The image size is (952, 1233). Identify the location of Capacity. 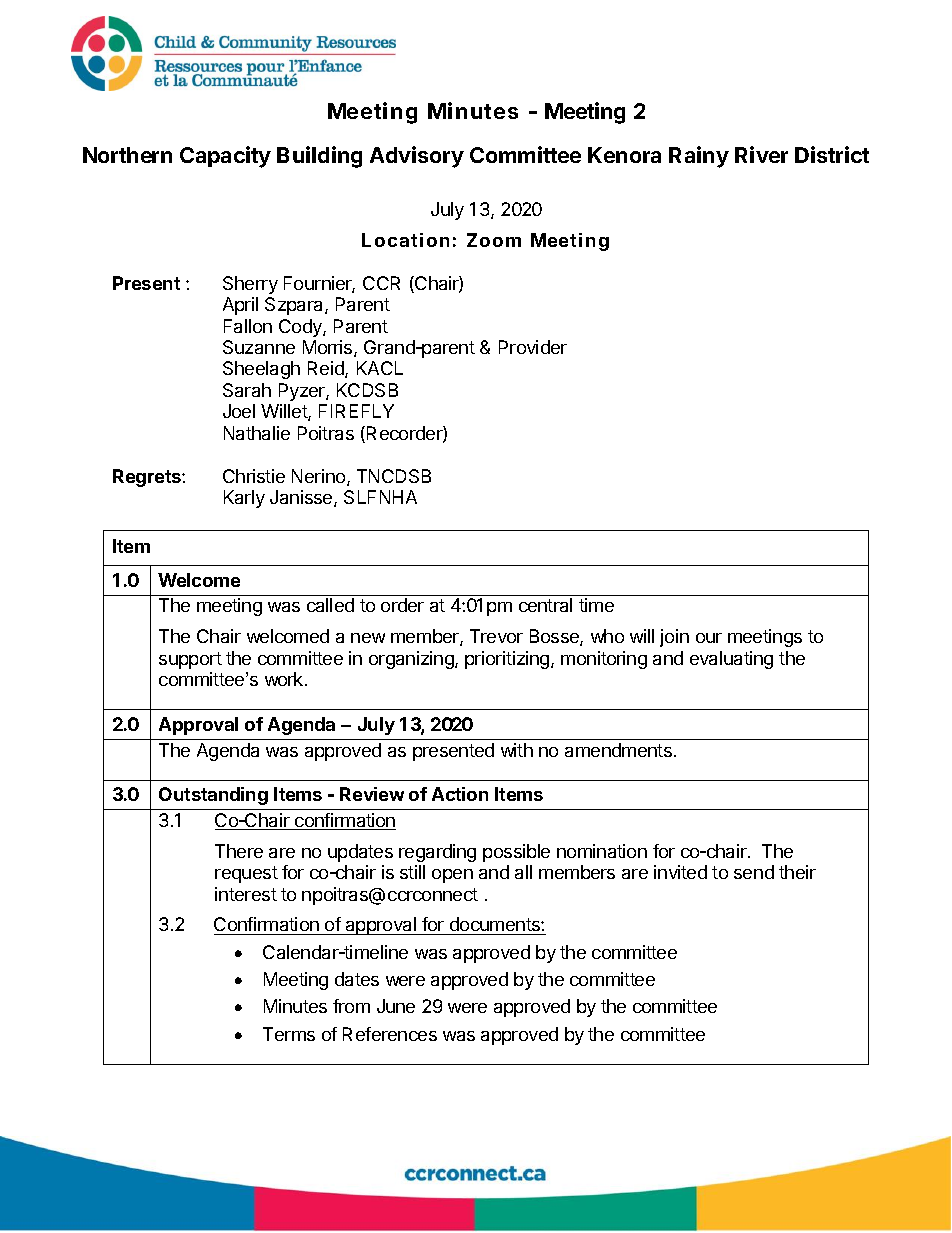
(225, 157).
